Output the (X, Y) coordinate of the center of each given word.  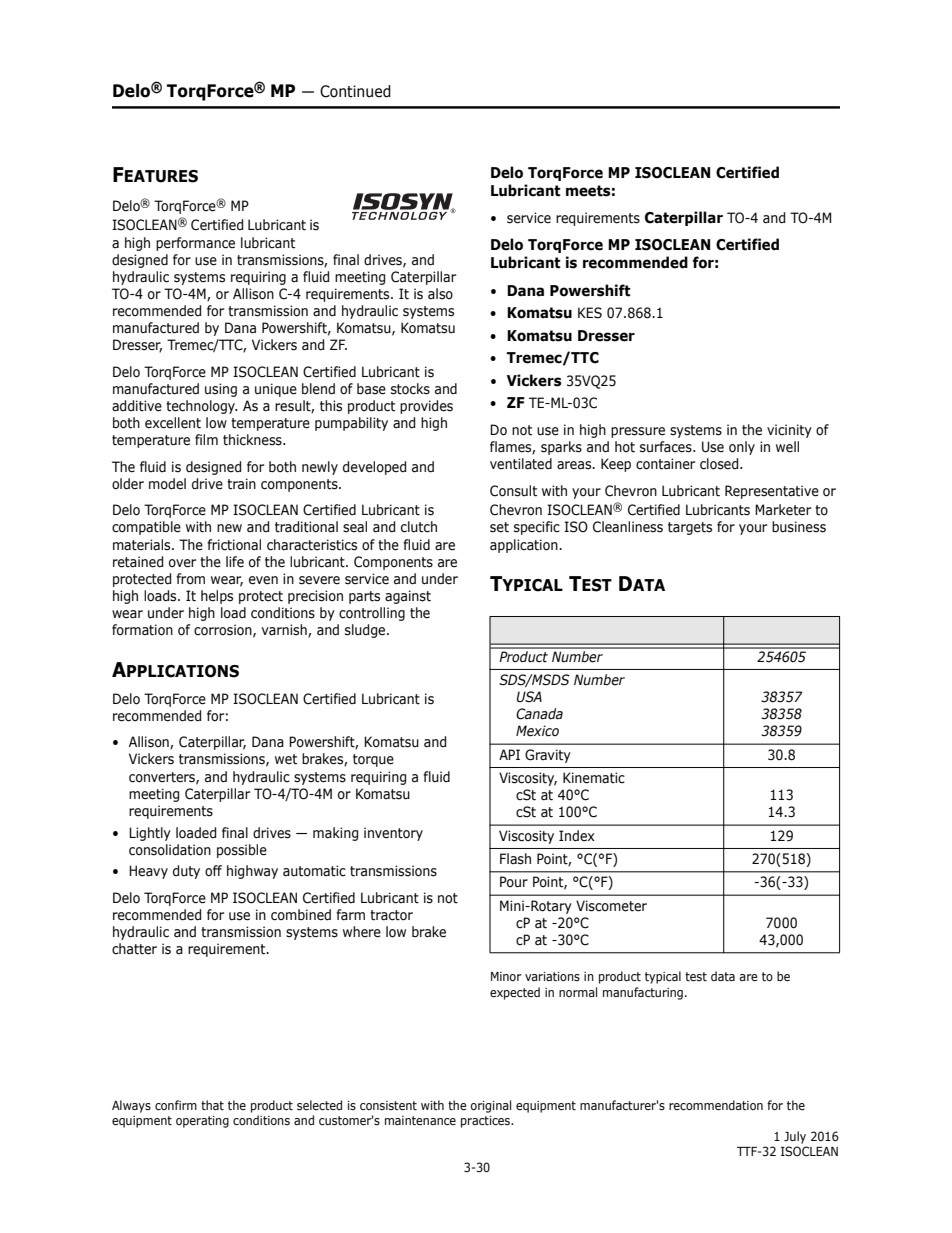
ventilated (521, 464)
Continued (355, 91)
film (206, 439)
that (212, 1105)
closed (720, 464)
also (440, 294)
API (509, 754)
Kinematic (594, 778)
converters (163, 778)
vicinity (789, 431)
